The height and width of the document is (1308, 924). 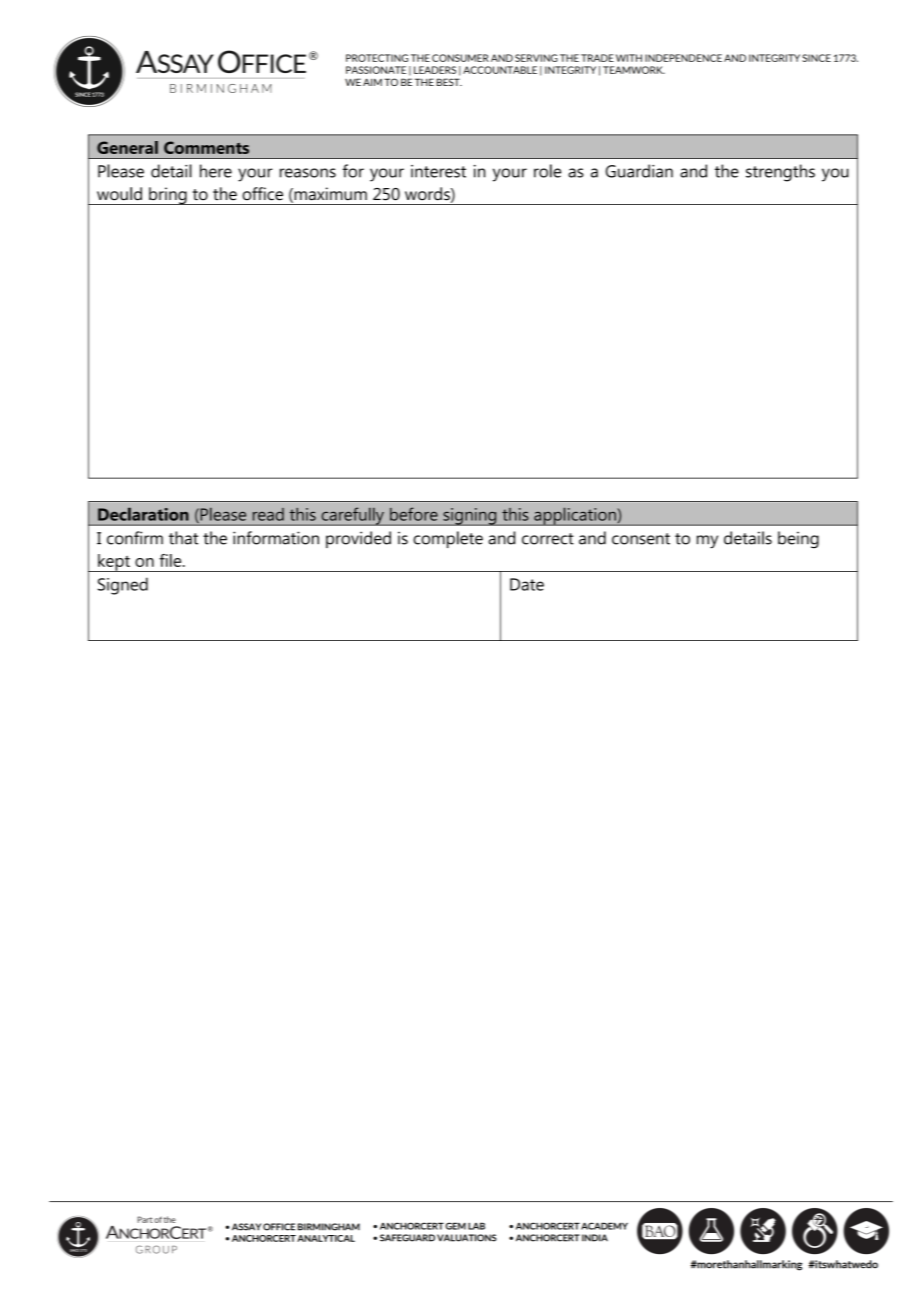 What do you see at coordinates (470, 517) in the document?
I see `signing` at bounding box center [470, 517].
